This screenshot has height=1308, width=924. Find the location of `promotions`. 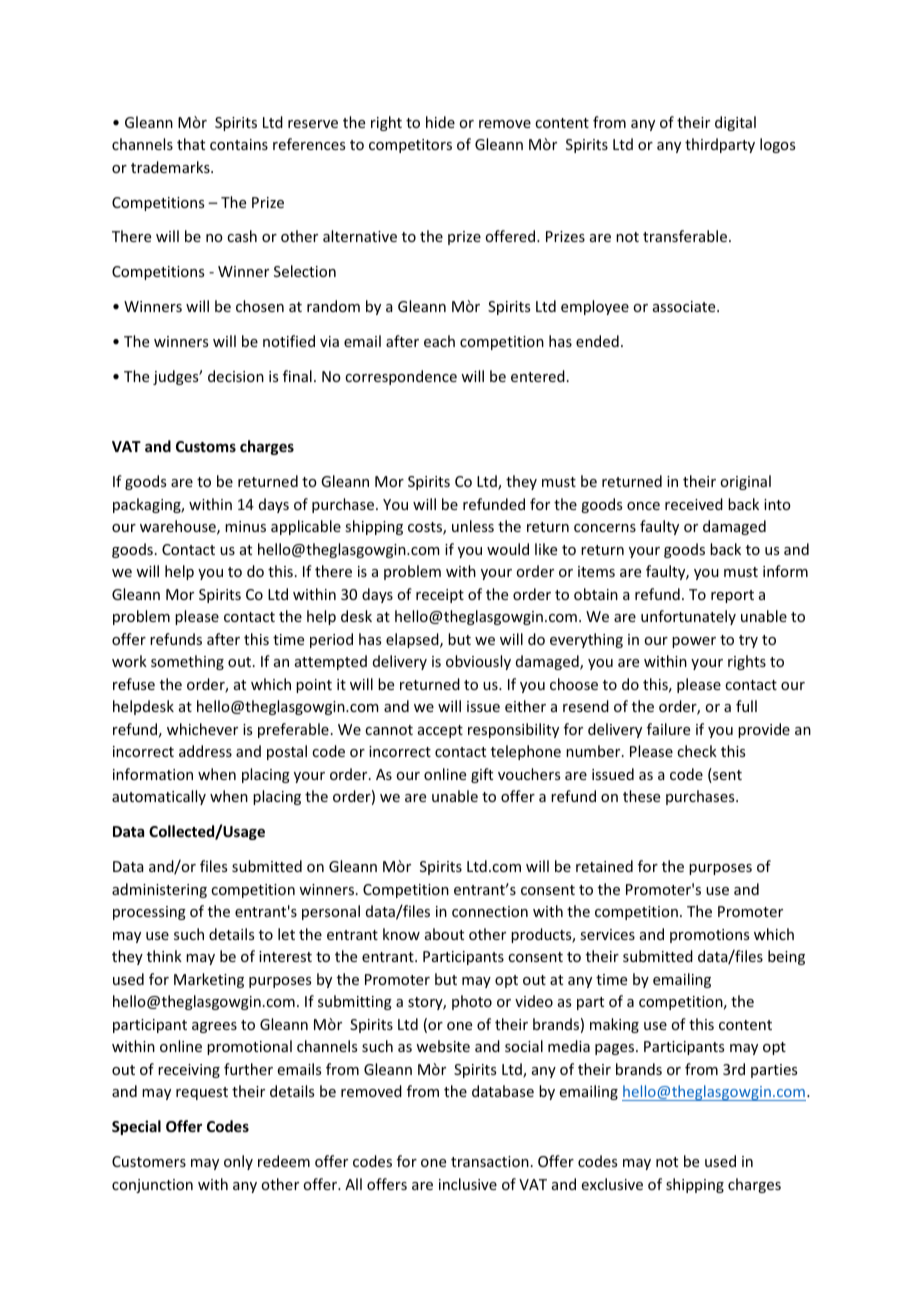

promotions is located at coordinates (709, 936).
